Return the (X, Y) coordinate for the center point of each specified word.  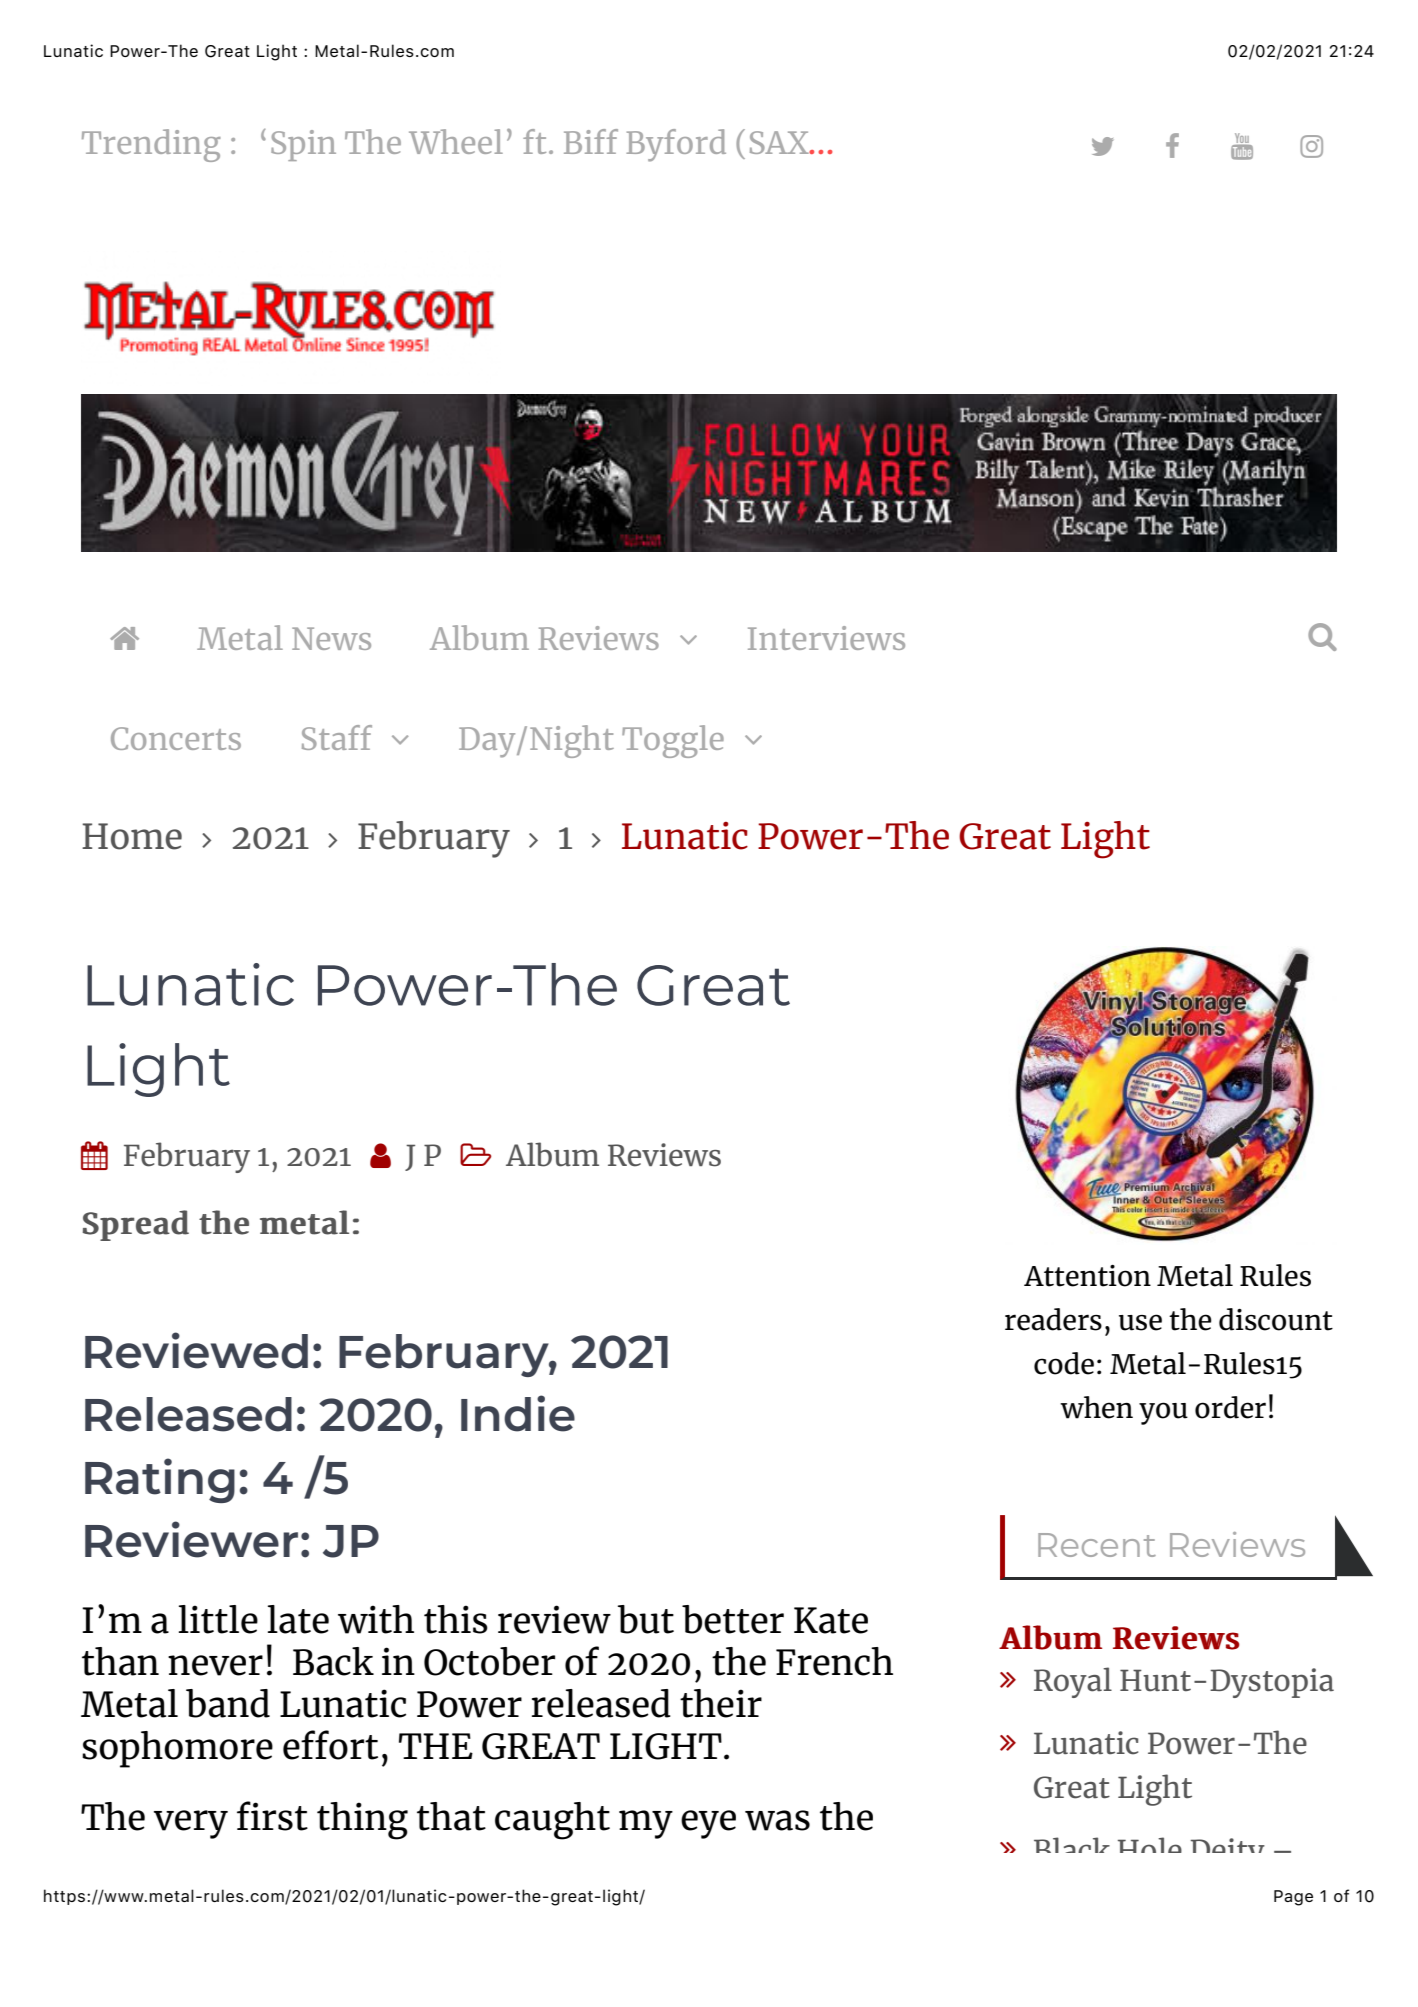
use (1140, 1322)
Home (132, 836)
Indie (518, 1413)
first (272, 1816)
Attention (1087, 1276)
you (1163, 1413)
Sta (325, 738)
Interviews (826, 638)
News (331, 638)
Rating (160, 1480)
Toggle (673, 741)
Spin (303, 145)
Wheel (456, 141)
